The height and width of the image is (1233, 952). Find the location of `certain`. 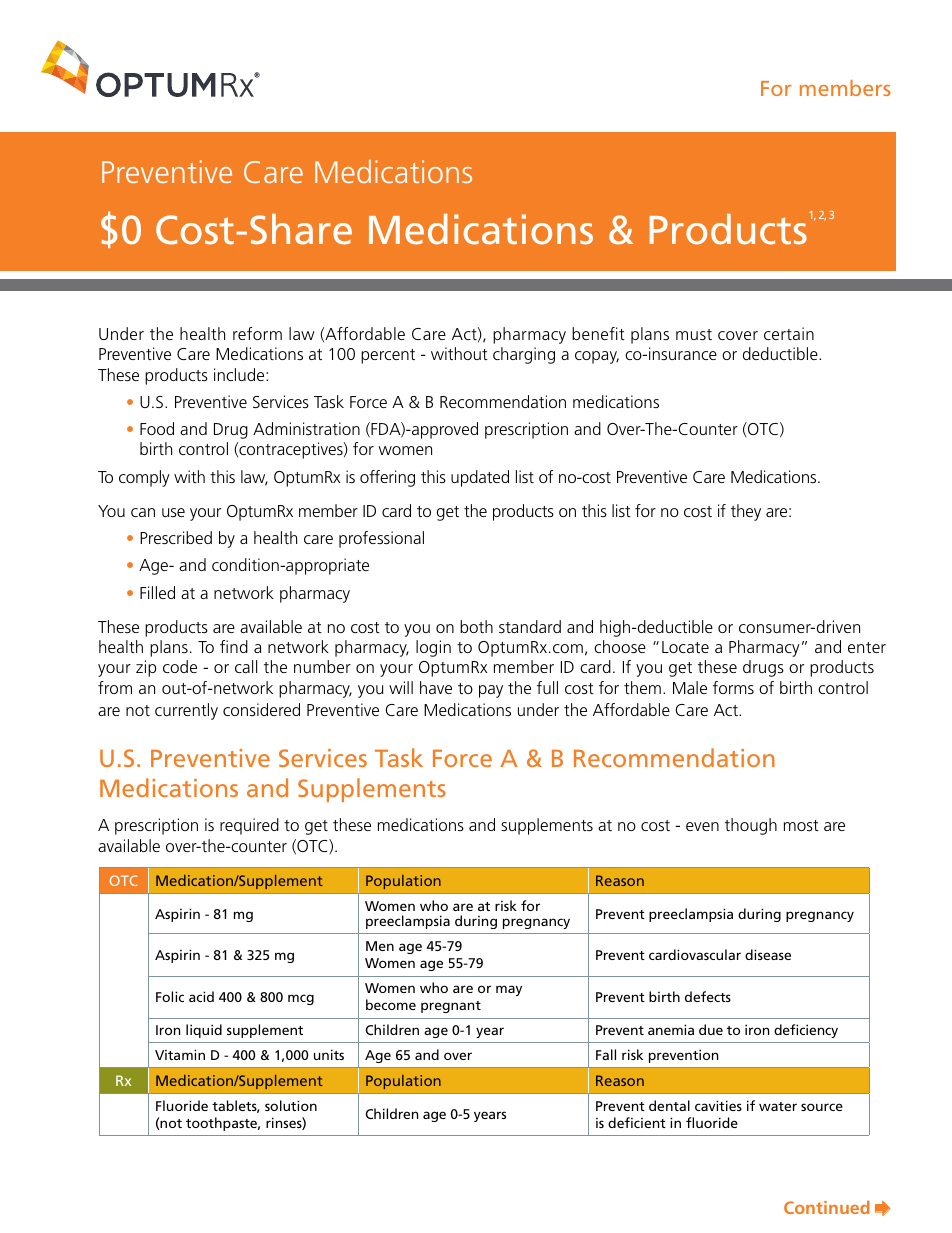

certain is located at coordinates (789, 333).
